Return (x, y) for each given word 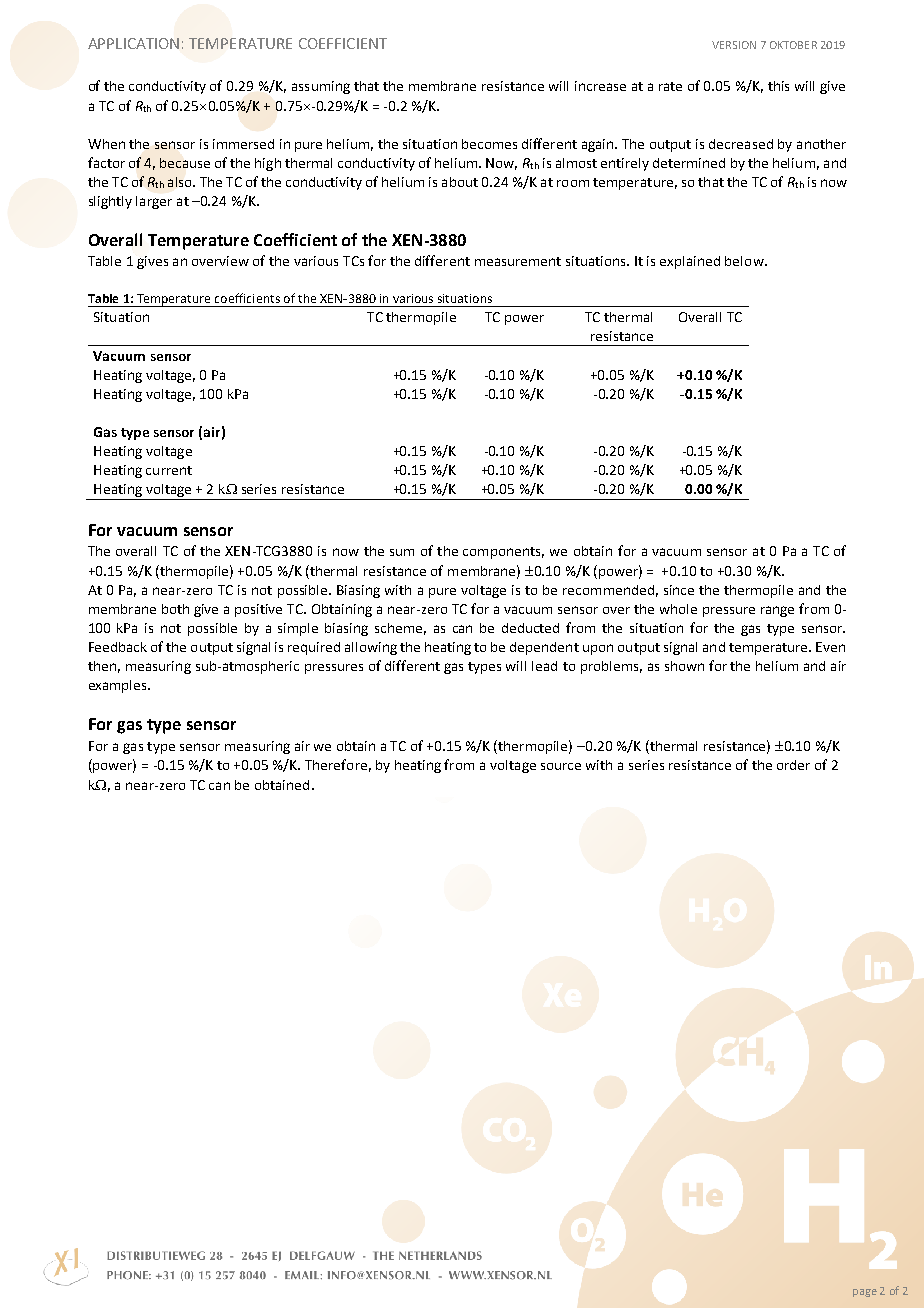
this (778, 86)
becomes (489, 144)
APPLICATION (133, 43)
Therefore (336, 764)
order (793, 765)
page (865, 1293)
